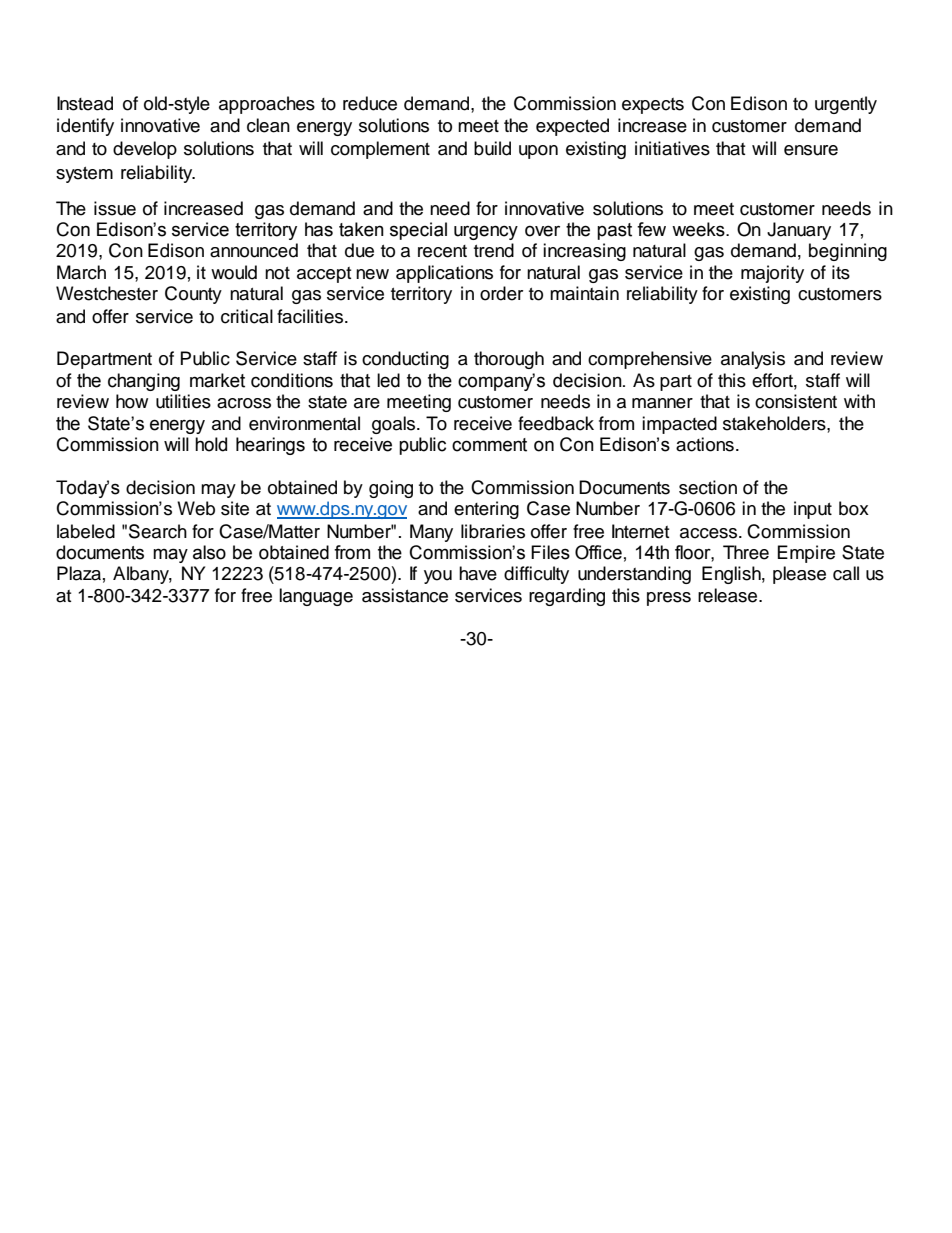 The width and height of the document is (952, 1233). What do you see at coordinates (846, 105) in the document?
I see `urgently` at bounding box center [846, 105].
